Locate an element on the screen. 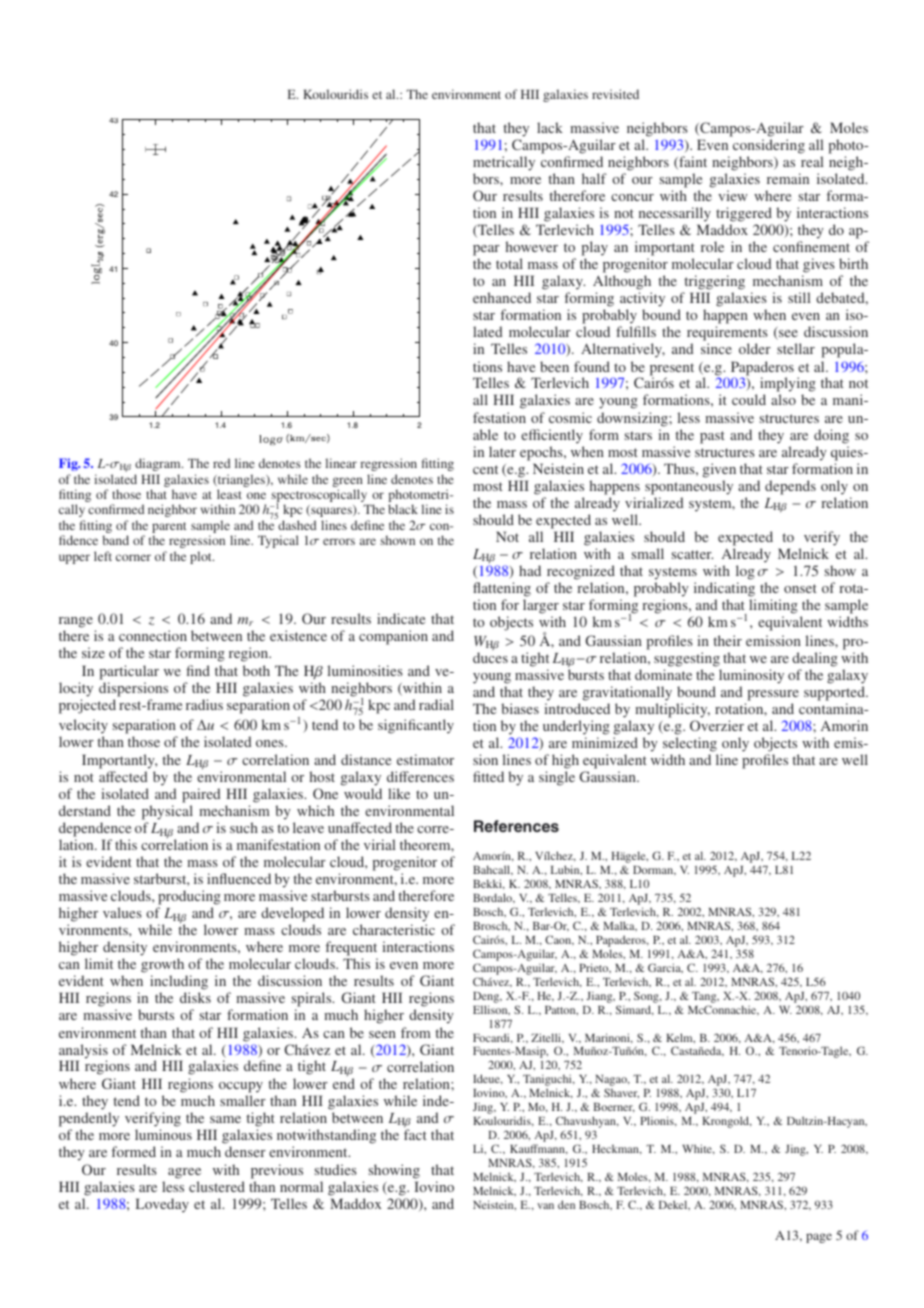  agree is located at coordinates (184, 1173).
